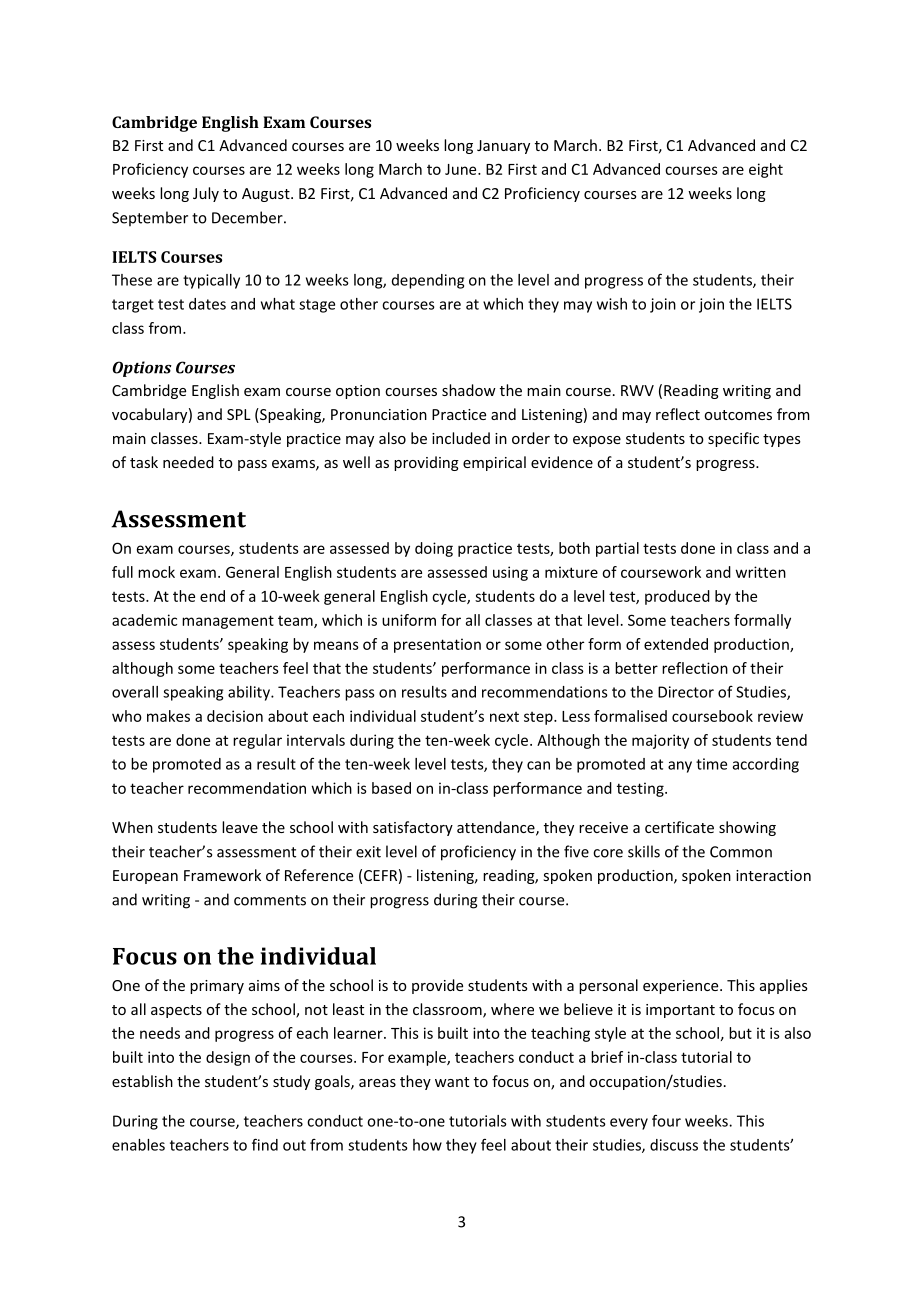  What do you see at coordinates (239, 414) in the screenshot?
I see `SPL` at bounding box center [239, 414].
